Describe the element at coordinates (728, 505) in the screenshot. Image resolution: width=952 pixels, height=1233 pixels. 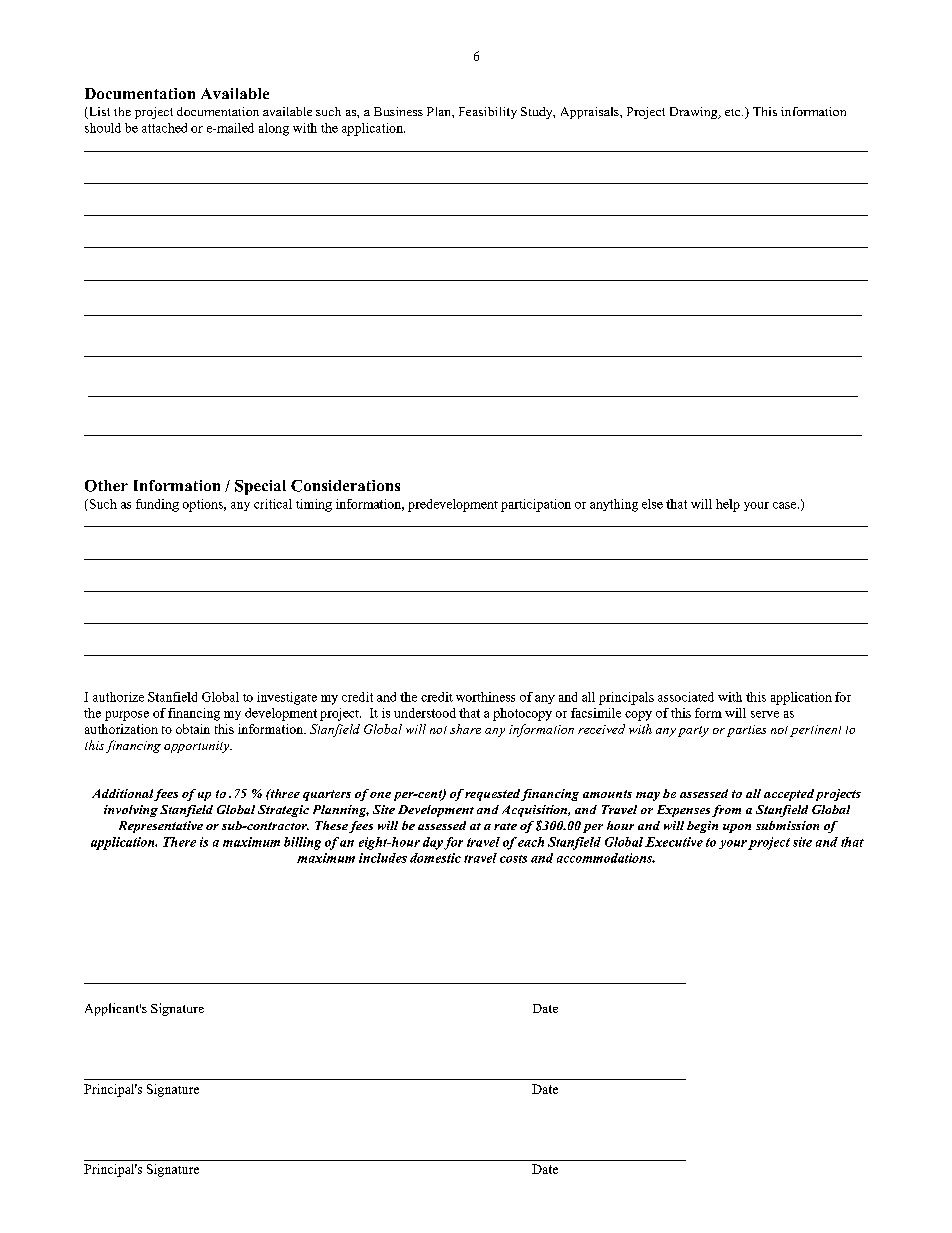
I see `help` at that location.
